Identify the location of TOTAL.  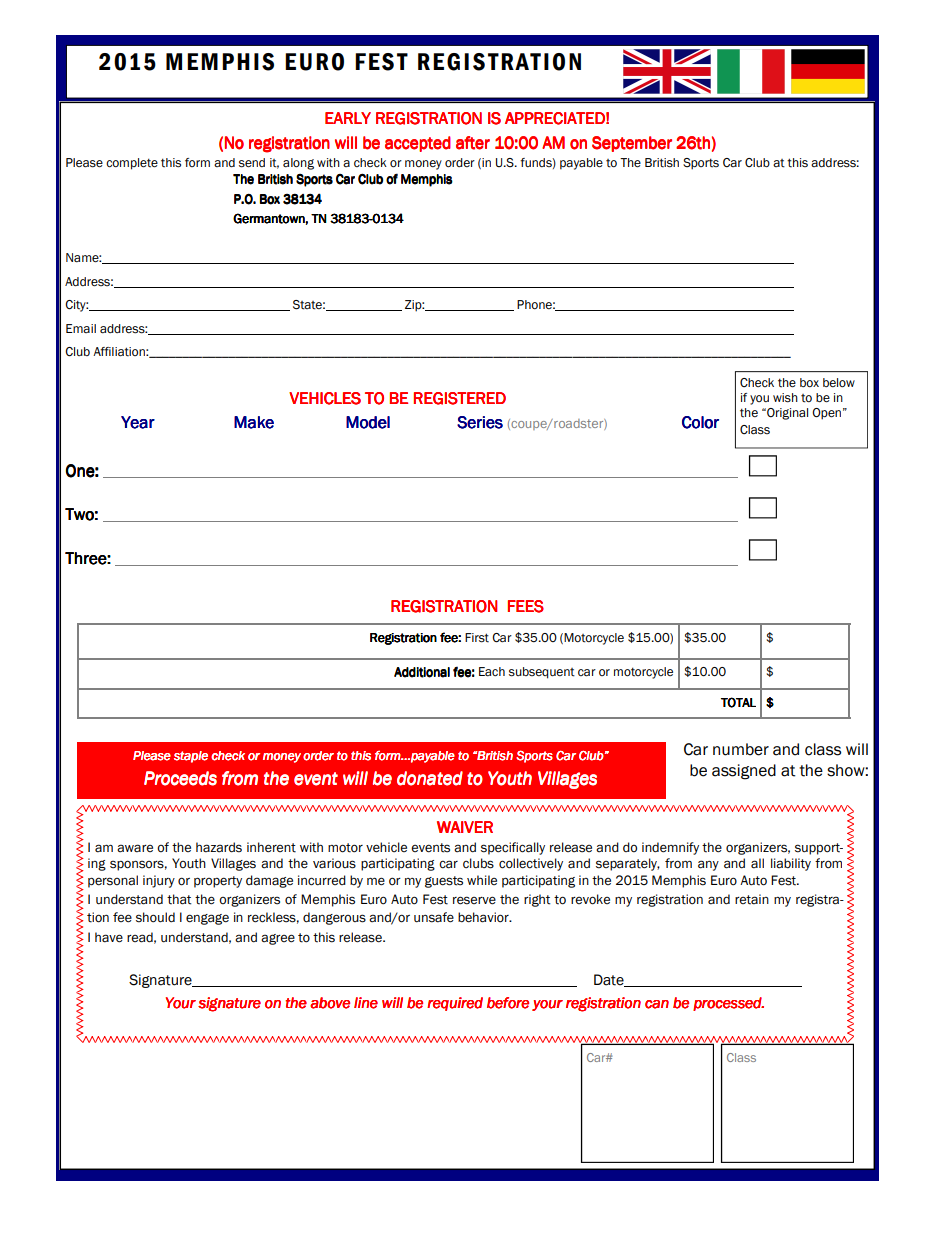
(738, 702).
